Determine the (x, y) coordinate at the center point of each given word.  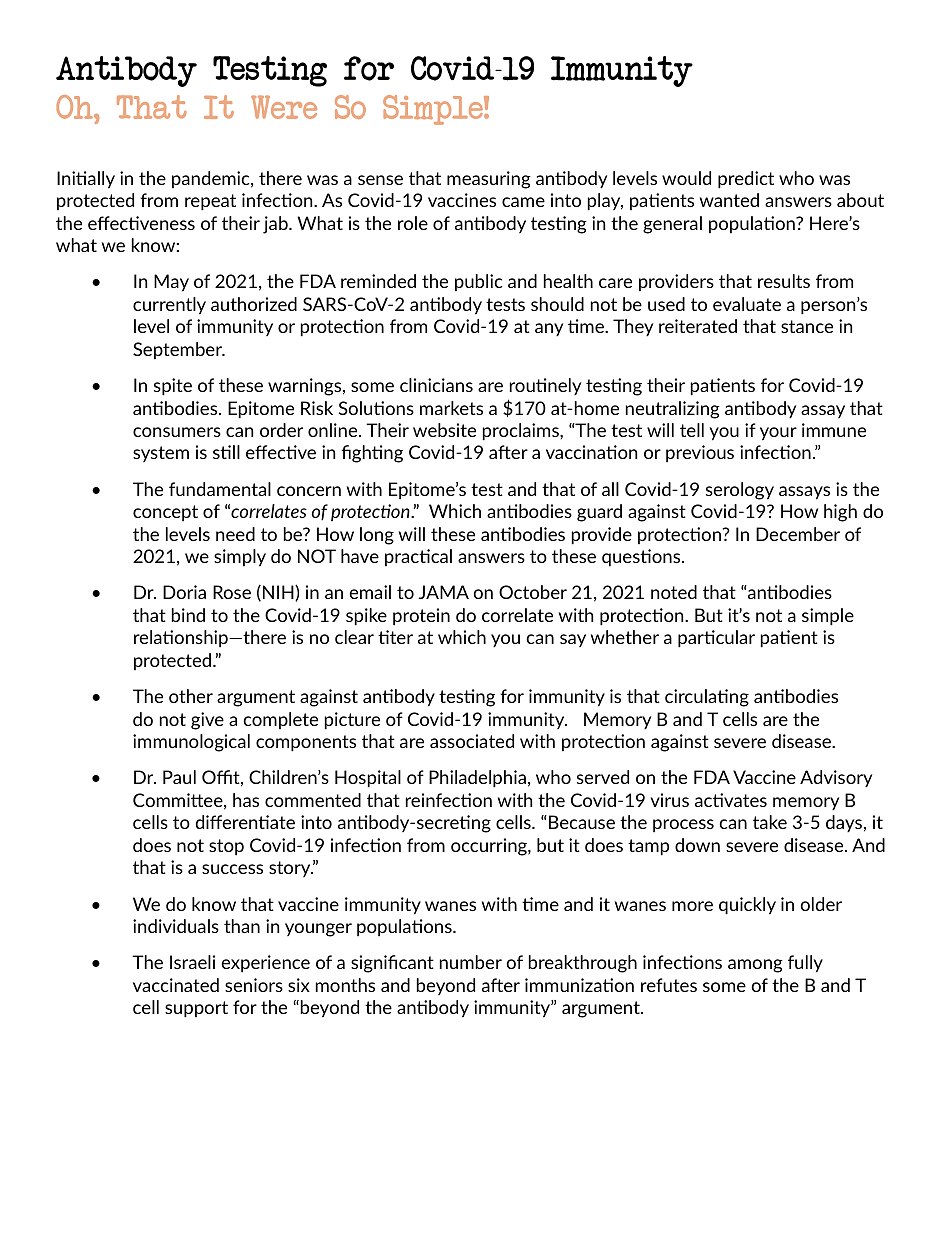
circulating (707, 698)
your (778, 434)
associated (472, 741)
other (191, 696)
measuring (489, 180)
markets (451, 408)
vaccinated (176, 985)
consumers (177, 432)
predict (746, 180)
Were (284, 107)
